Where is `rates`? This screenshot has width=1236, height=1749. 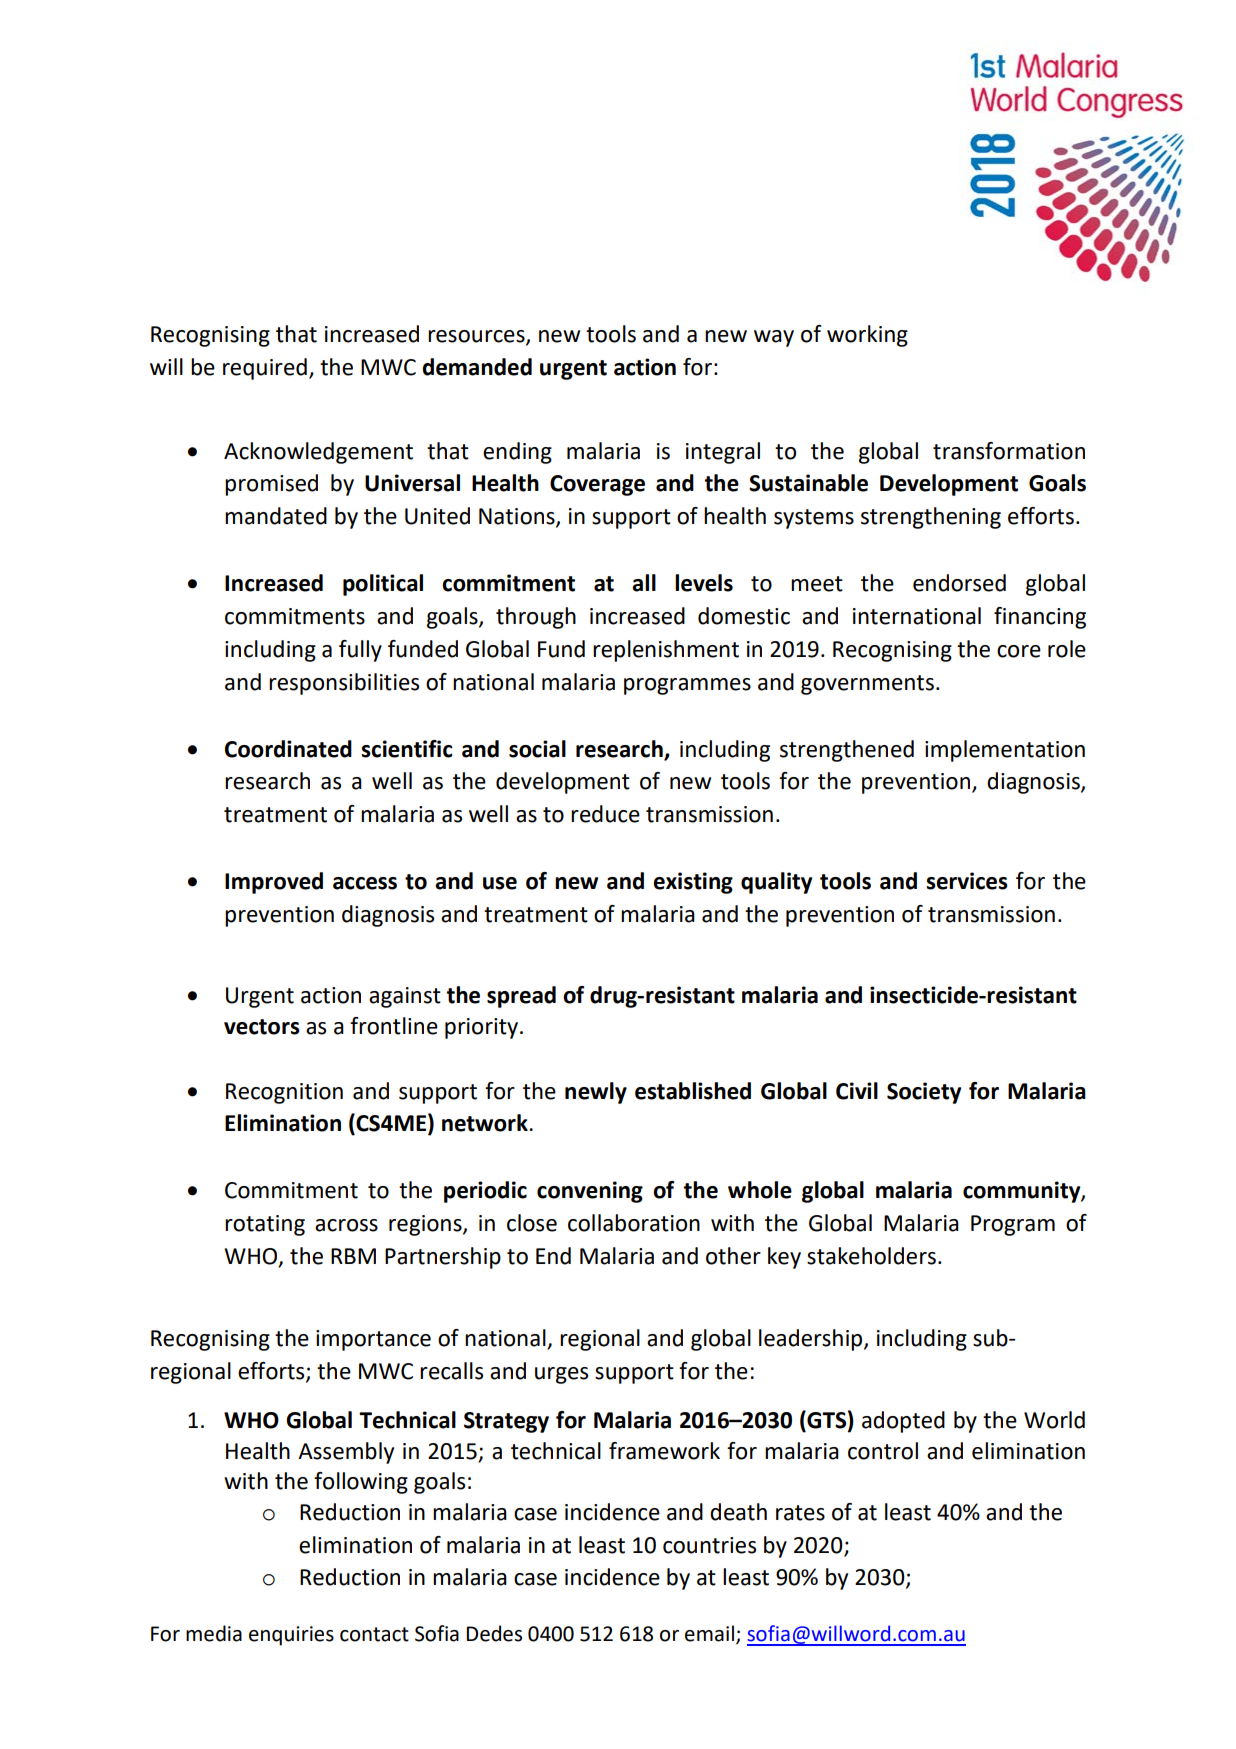
rates is located at coordinates (800, 1513).
